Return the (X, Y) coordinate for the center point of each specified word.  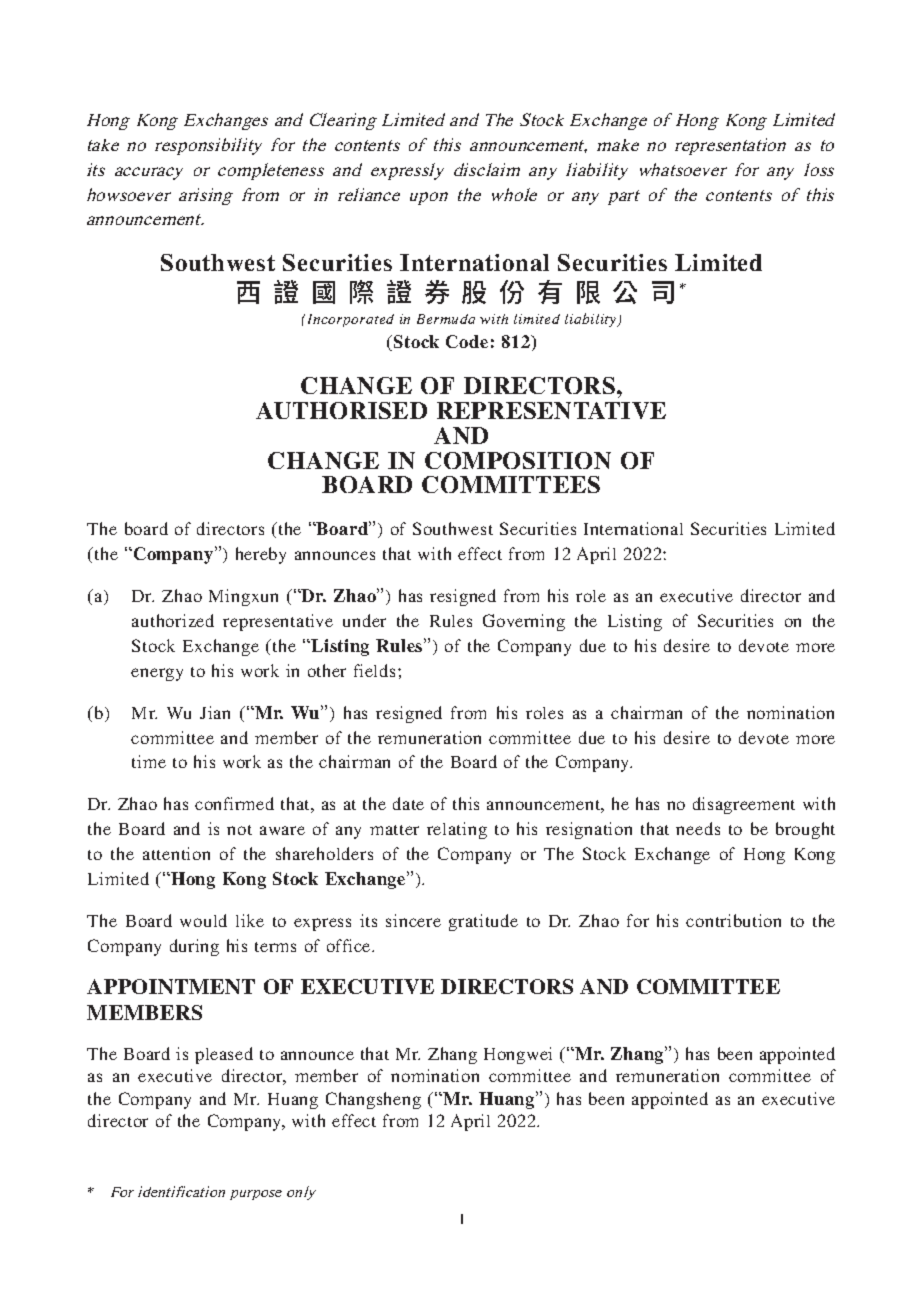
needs (698, 828)
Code (467, 341)
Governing (524, 622)
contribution (733, 920)
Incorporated (351, 320)
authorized (173, 620)
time (149, 761)
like (250, 920)
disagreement (744, 805)
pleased (224, 1055)
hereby (261, 555)
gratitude (483, 922)
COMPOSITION (518, 460)
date (408, 803)
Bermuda (446, 319)
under (364, 620)
